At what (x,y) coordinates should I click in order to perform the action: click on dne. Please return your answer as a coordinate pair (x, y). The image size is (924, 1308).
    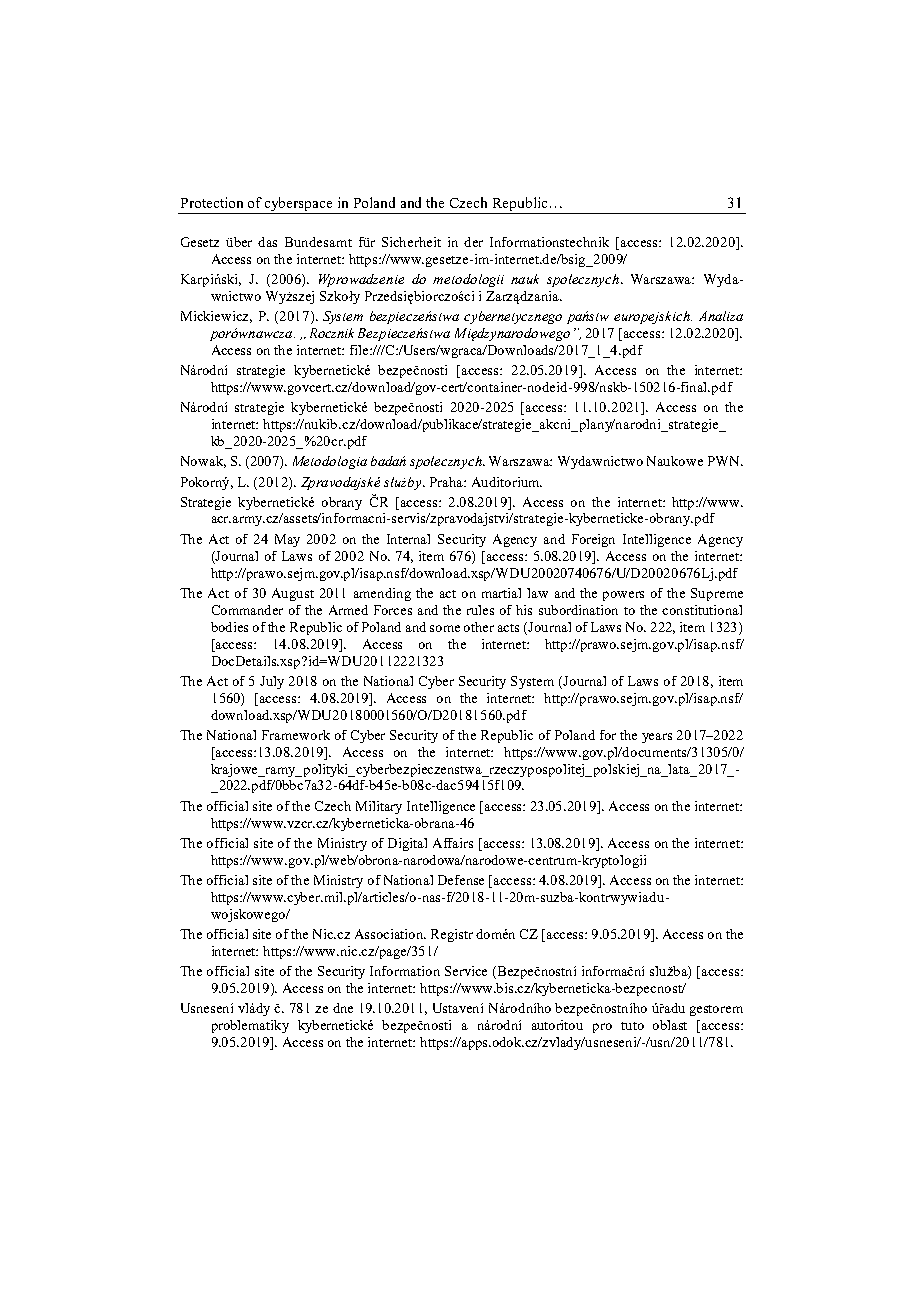
    Looking at the image, I should click on (343, 1008).
